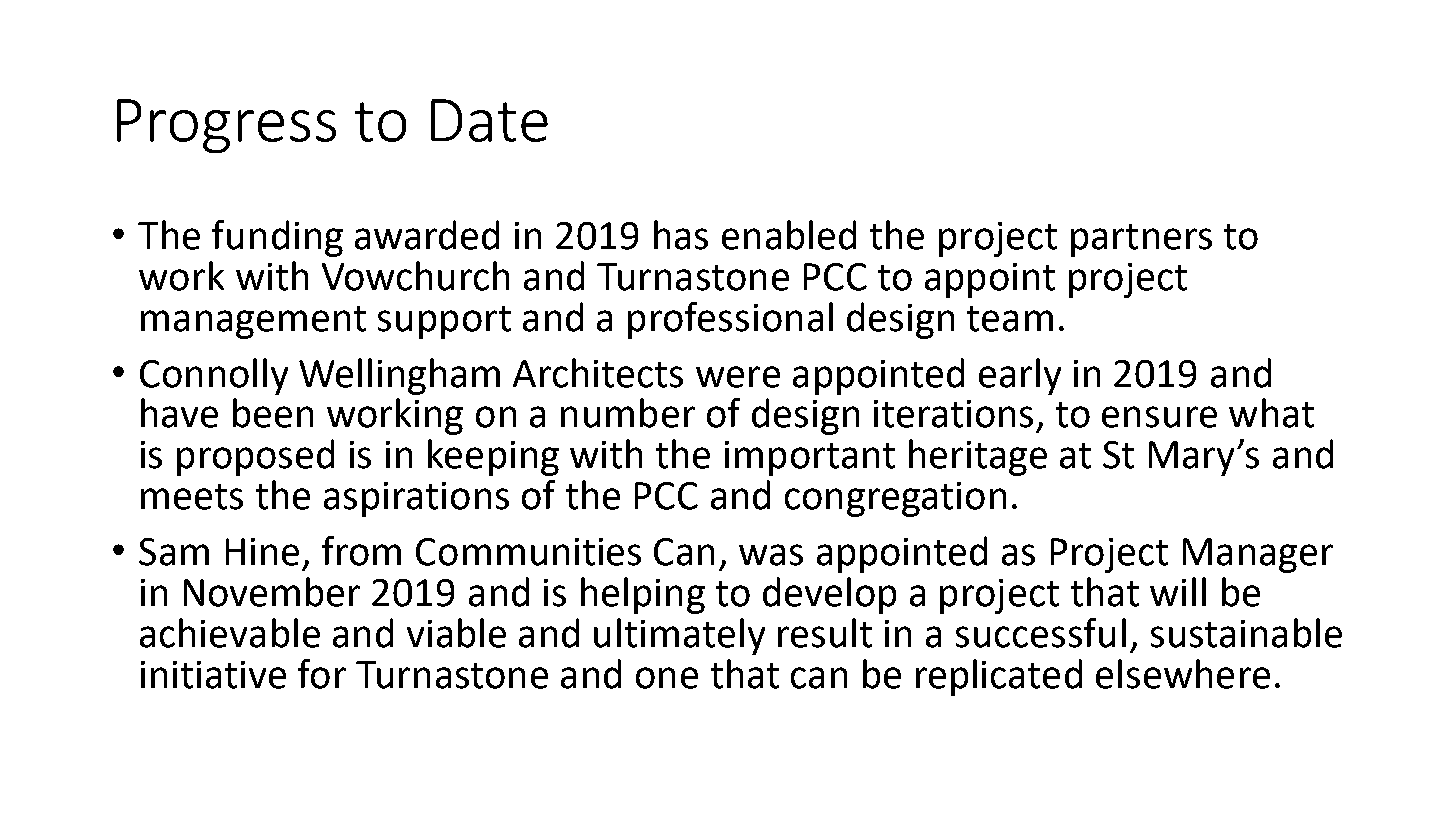  I want to click on been, so click(273, 413).
